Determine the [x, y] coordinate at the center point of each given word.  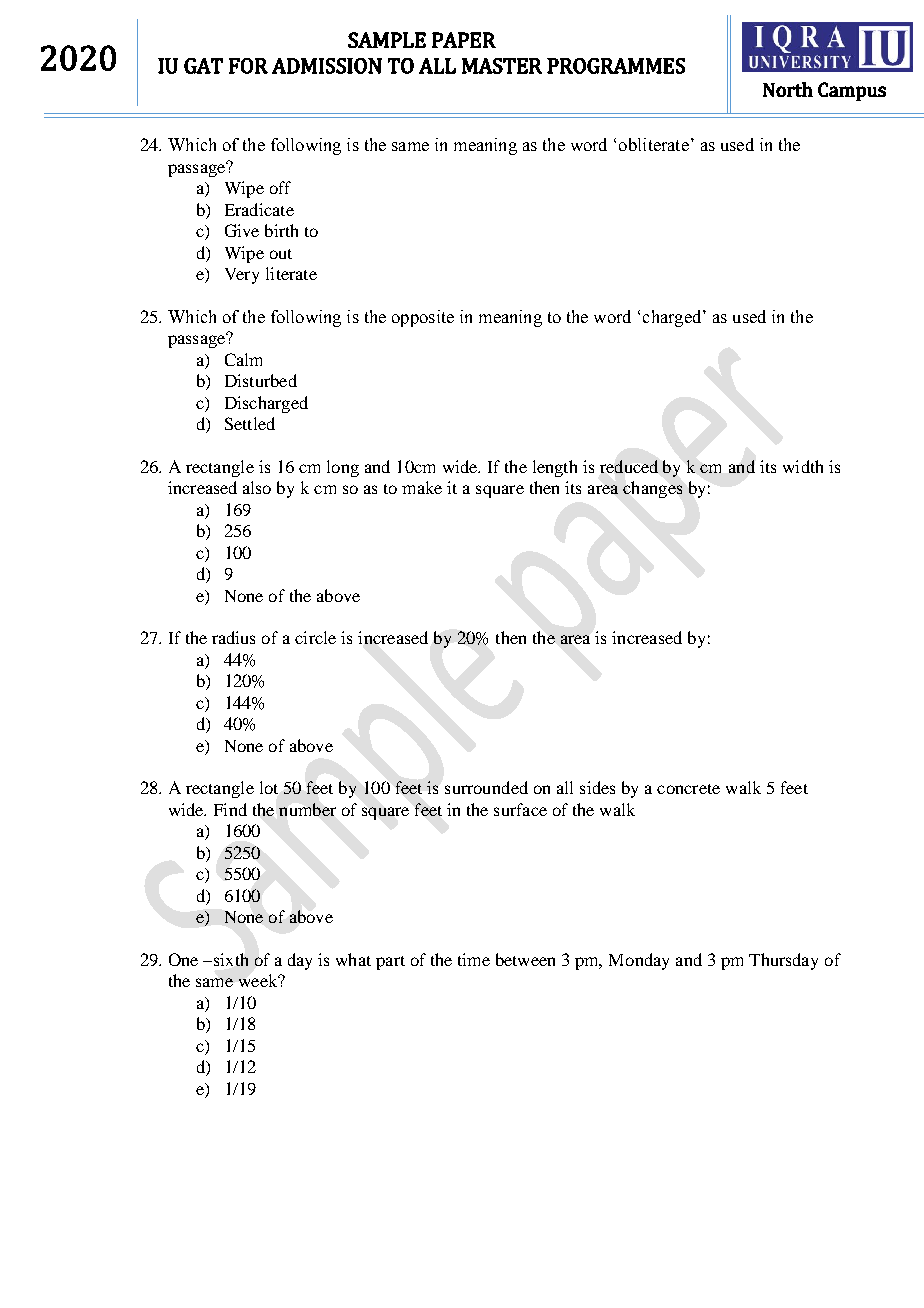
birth [281, 230]
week [259, 980]
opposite [423, 318]
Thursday [783, 961]
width [803, 466]
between [525, 959]
